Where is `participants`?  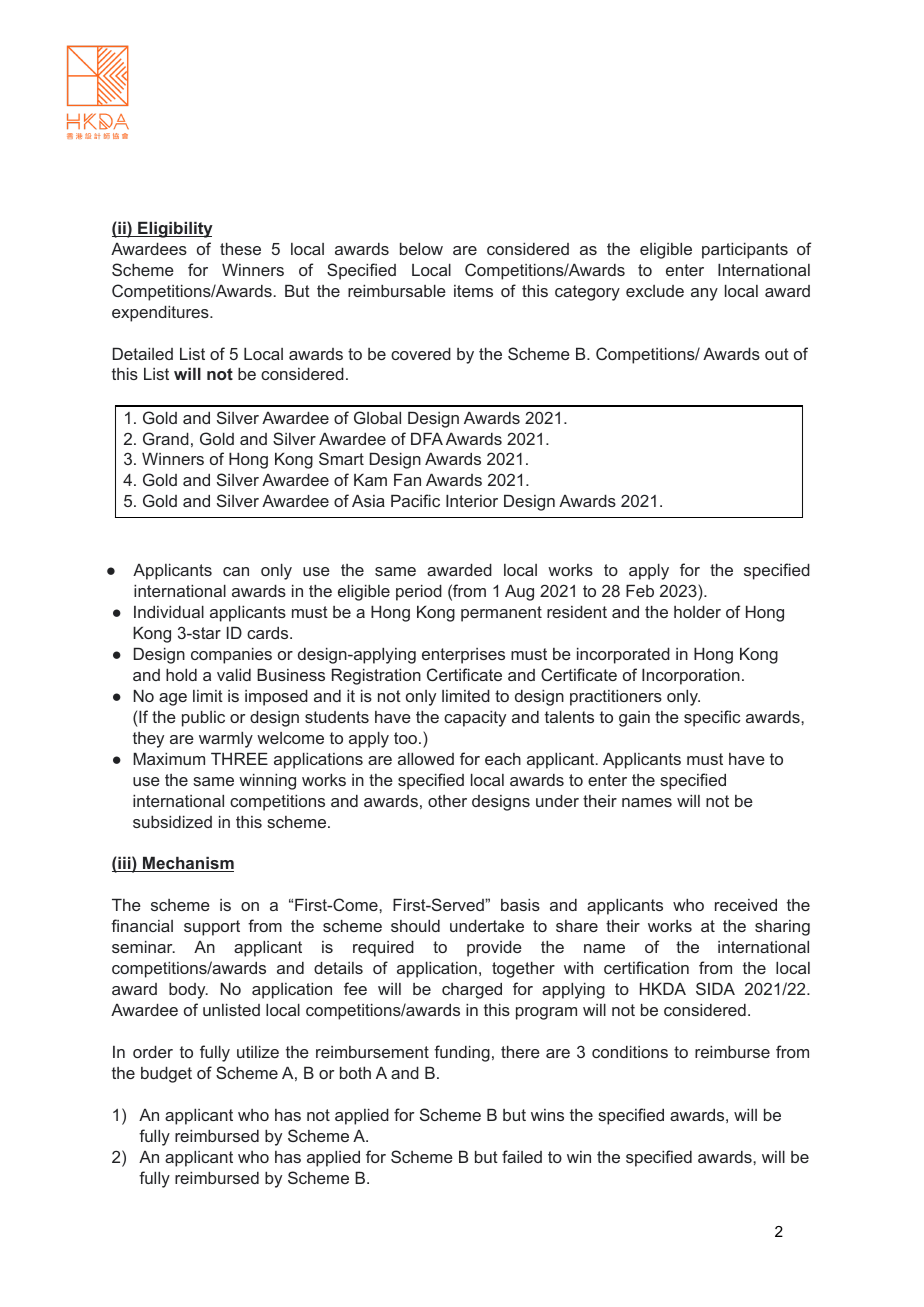 participants is located at coordinates (745, 250).
